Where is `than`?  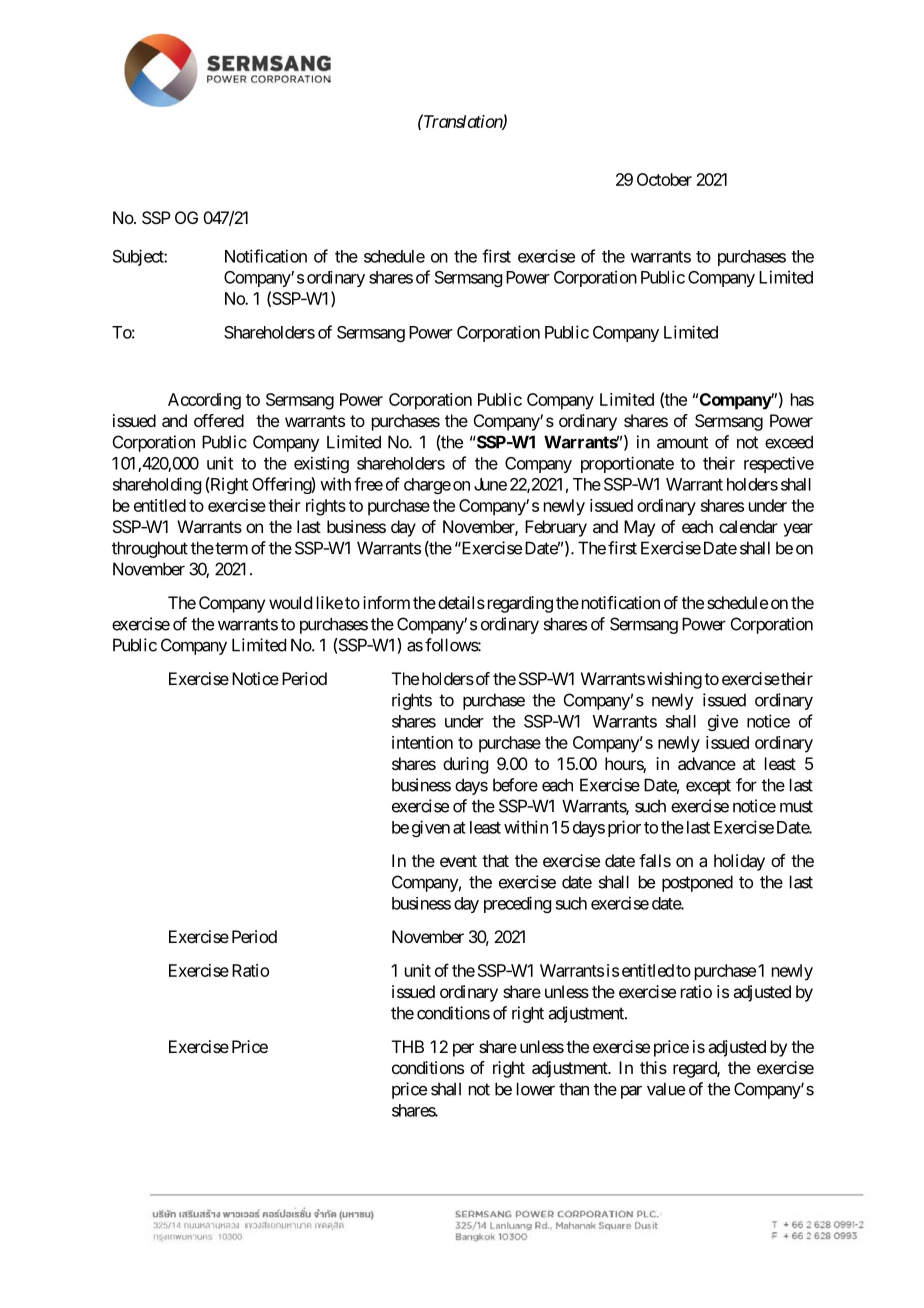 than is located at coordinates (574, 1089).
